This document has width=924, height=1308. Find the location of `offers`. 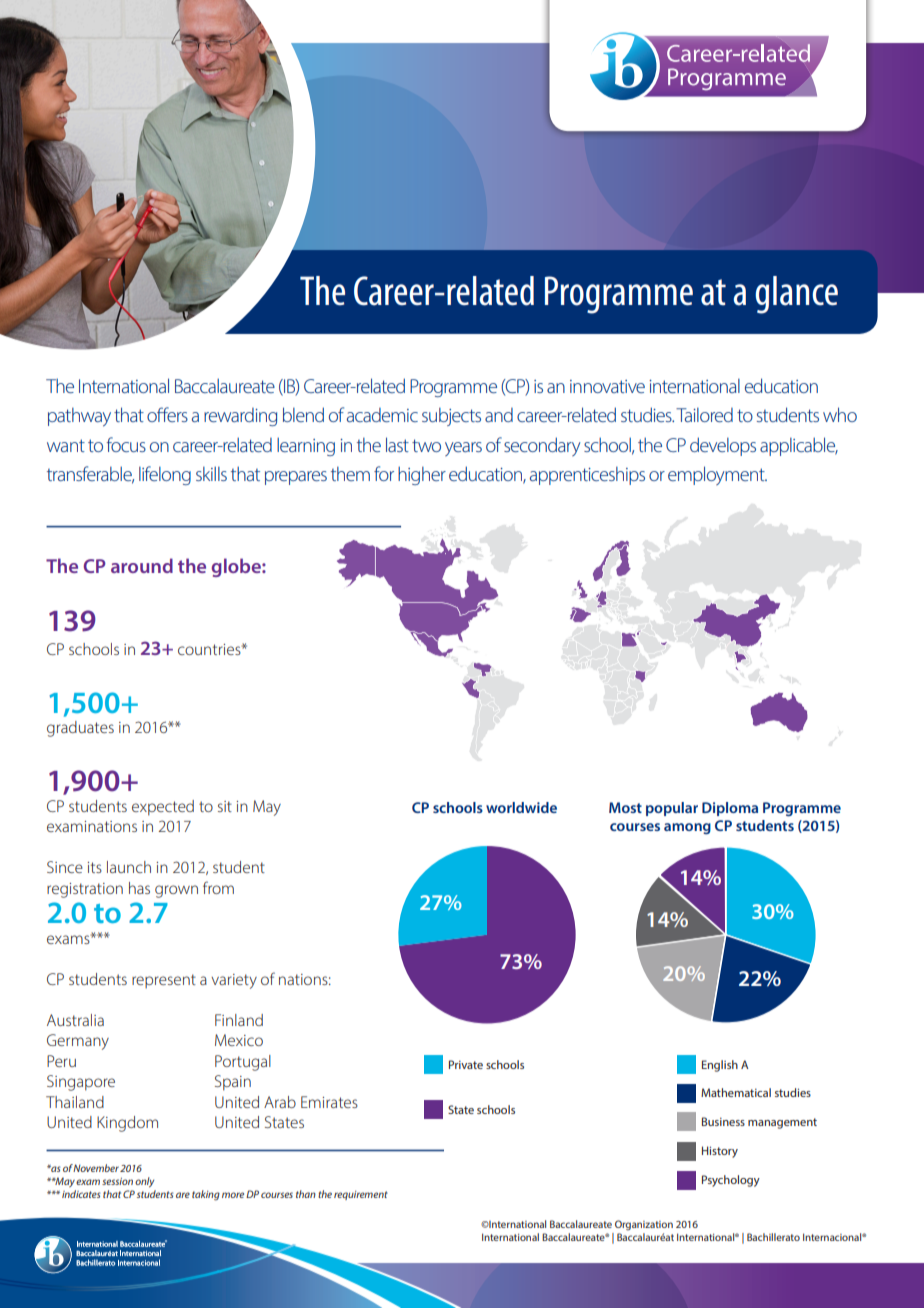

offers is located at coordinates (167, 414).
